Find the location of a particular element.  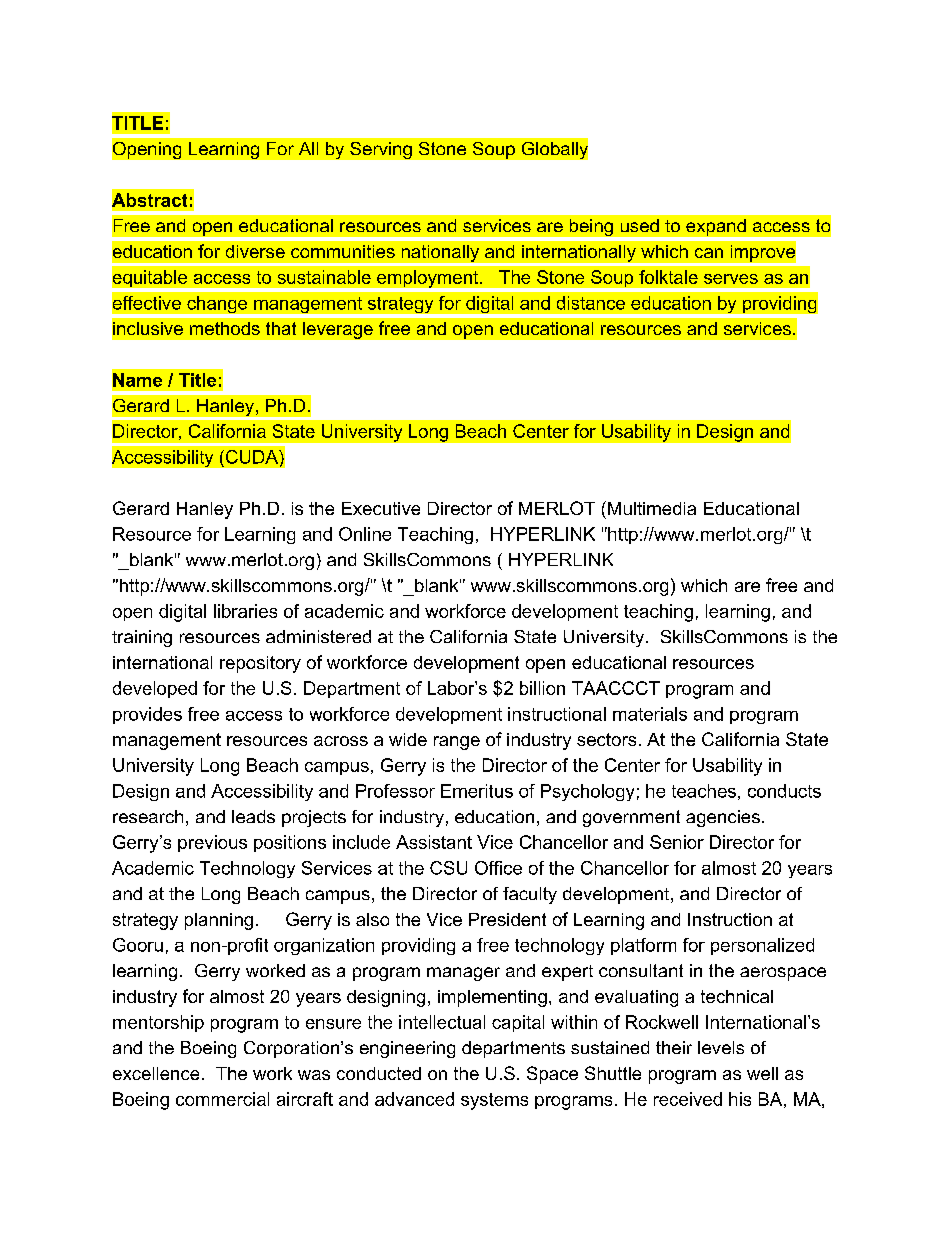

billion is located at coordinates (542, 688).
